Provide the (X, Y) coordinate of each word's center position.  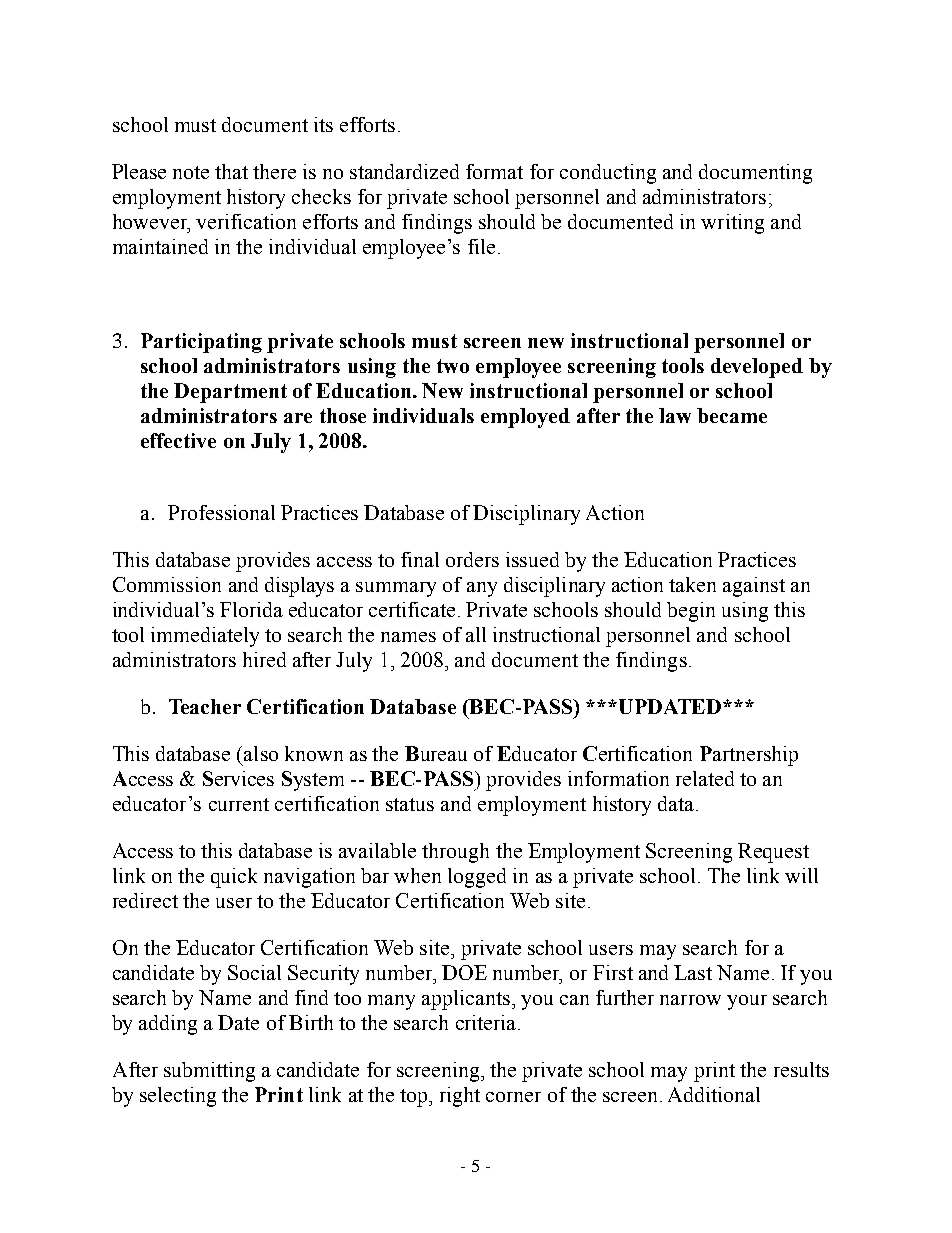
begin (691, 612)
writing (732, 224)
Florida (251, 609)
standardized (404, 171)
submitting (209, 1072)
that (231, 171)
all (476, 634)
